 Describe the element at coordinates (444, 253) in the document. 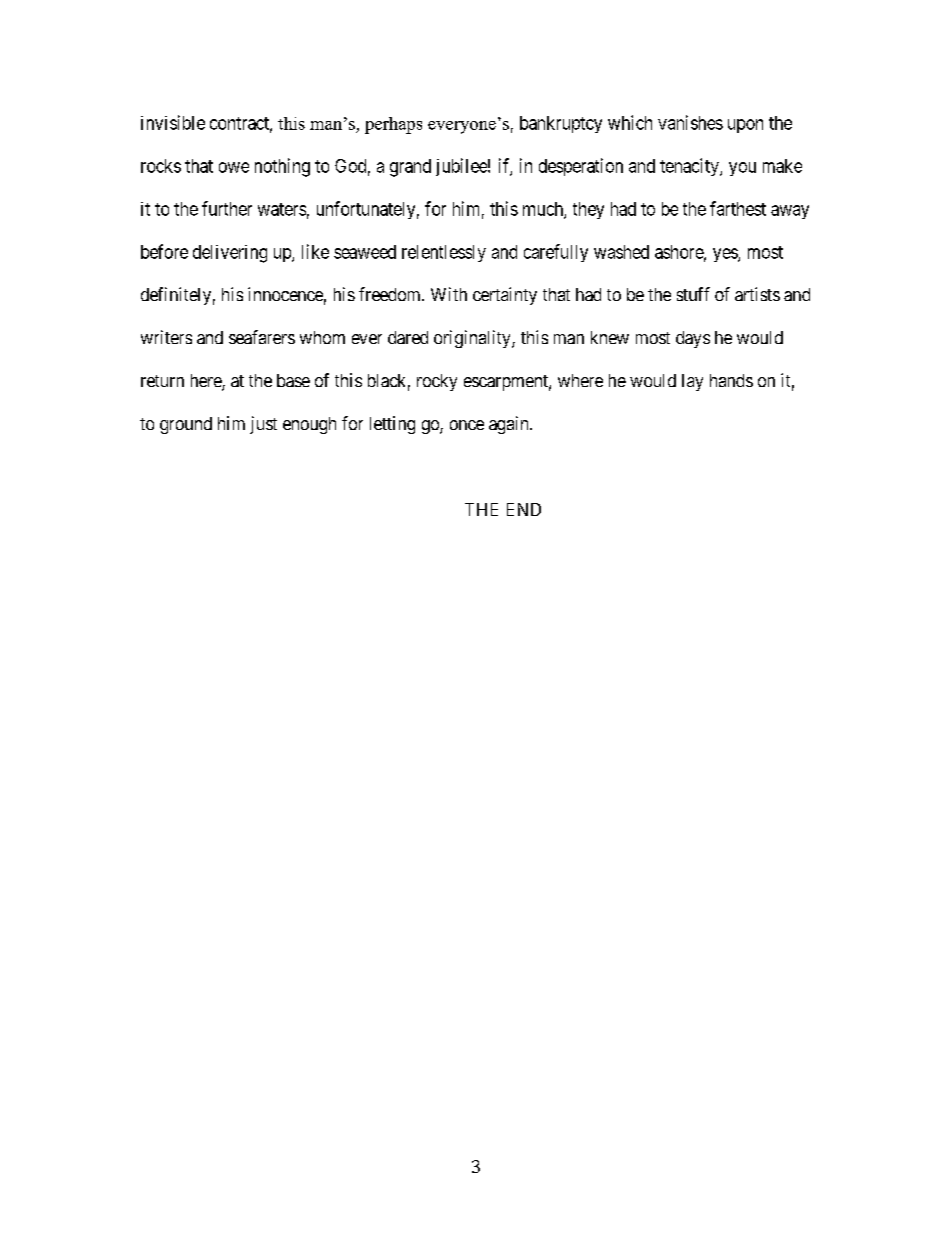

I see `relentlessly` at that location.
